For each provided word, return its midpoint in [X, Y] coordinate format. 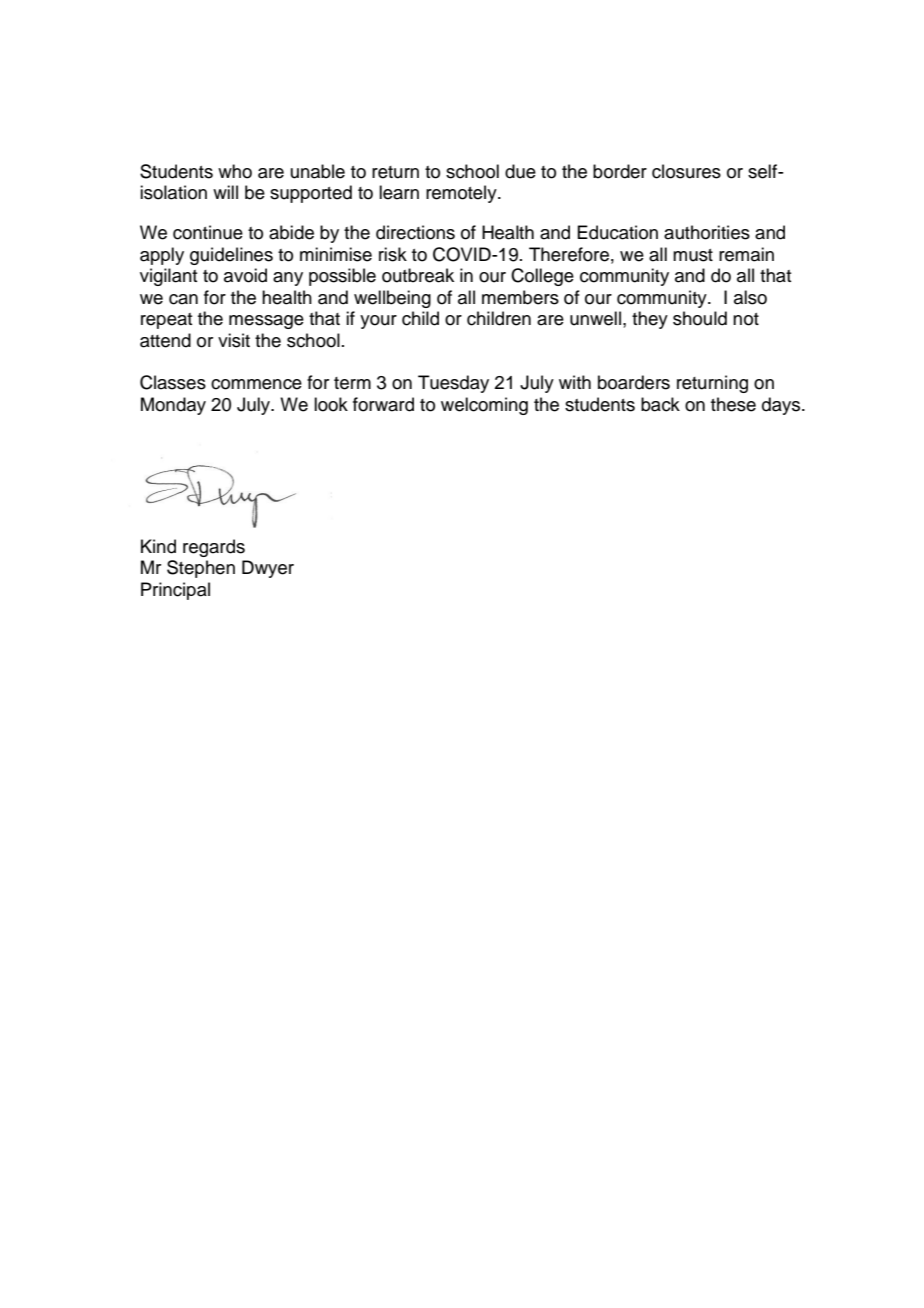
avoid [245, 275]
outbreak [418, 275]
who [235, 171]
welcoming [484, 406]
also [750, 297]
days [782, 406]
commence [256, 384]
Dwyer [268, 569]
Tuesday [453, 384]
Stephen [201, 569]
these [733, 404]
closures [686, 171]
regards [214, 548]
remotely [462, 194]
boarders [634, 382]
